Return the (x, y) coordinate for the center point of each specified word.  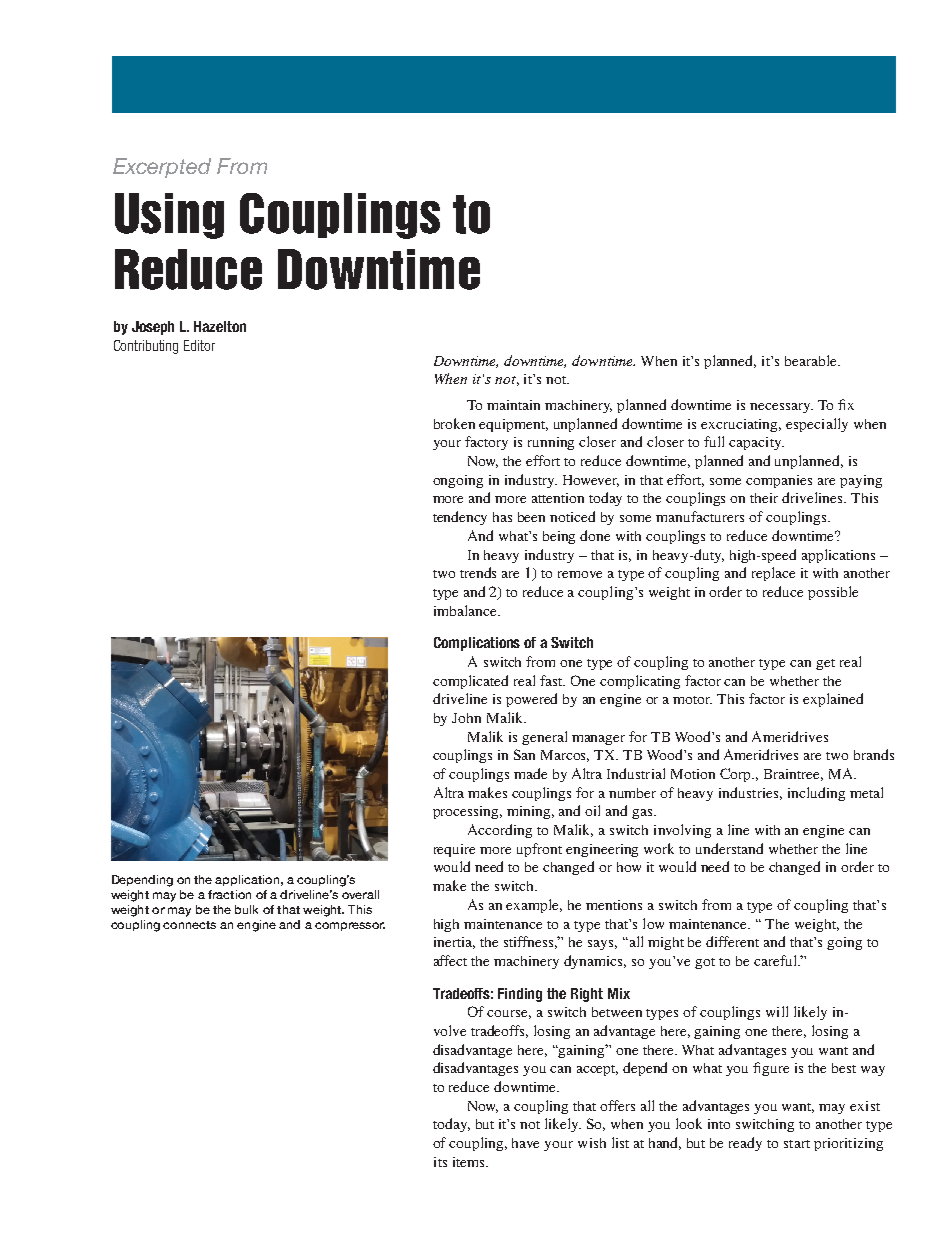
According (500, 831)
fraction (229, 894)
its (440, 1162)
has (502, 517)
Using (169, 216)
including (816, 794)
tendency (460, 518)
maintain (513, 405)
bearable (812, 360)
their (764, 498)
